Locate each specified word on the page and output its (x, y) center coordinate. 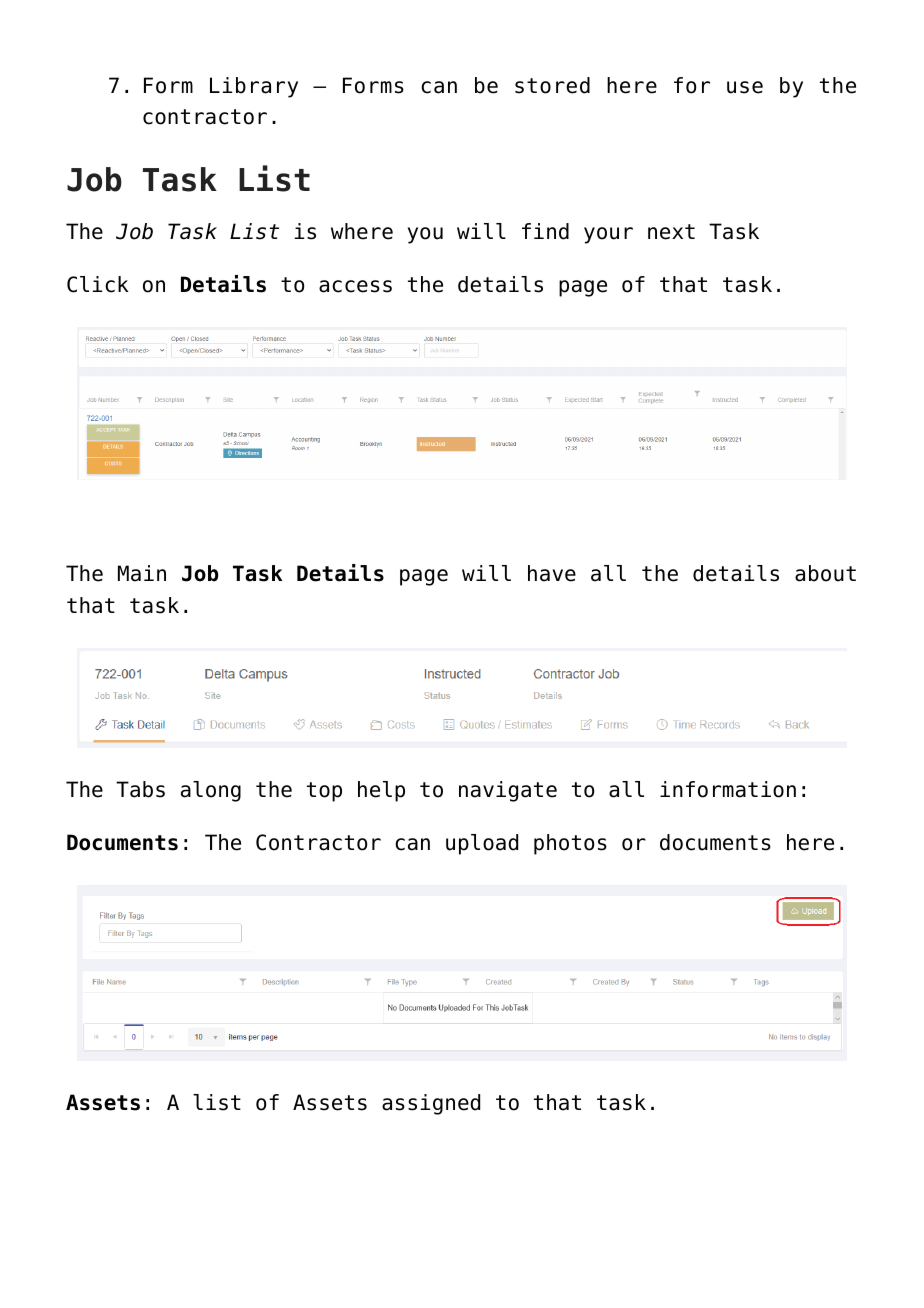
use (745, 87)
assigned (431, 1104)
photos (570, 844)
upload (482, 844)
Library (254, 87)
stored (552, 85)
